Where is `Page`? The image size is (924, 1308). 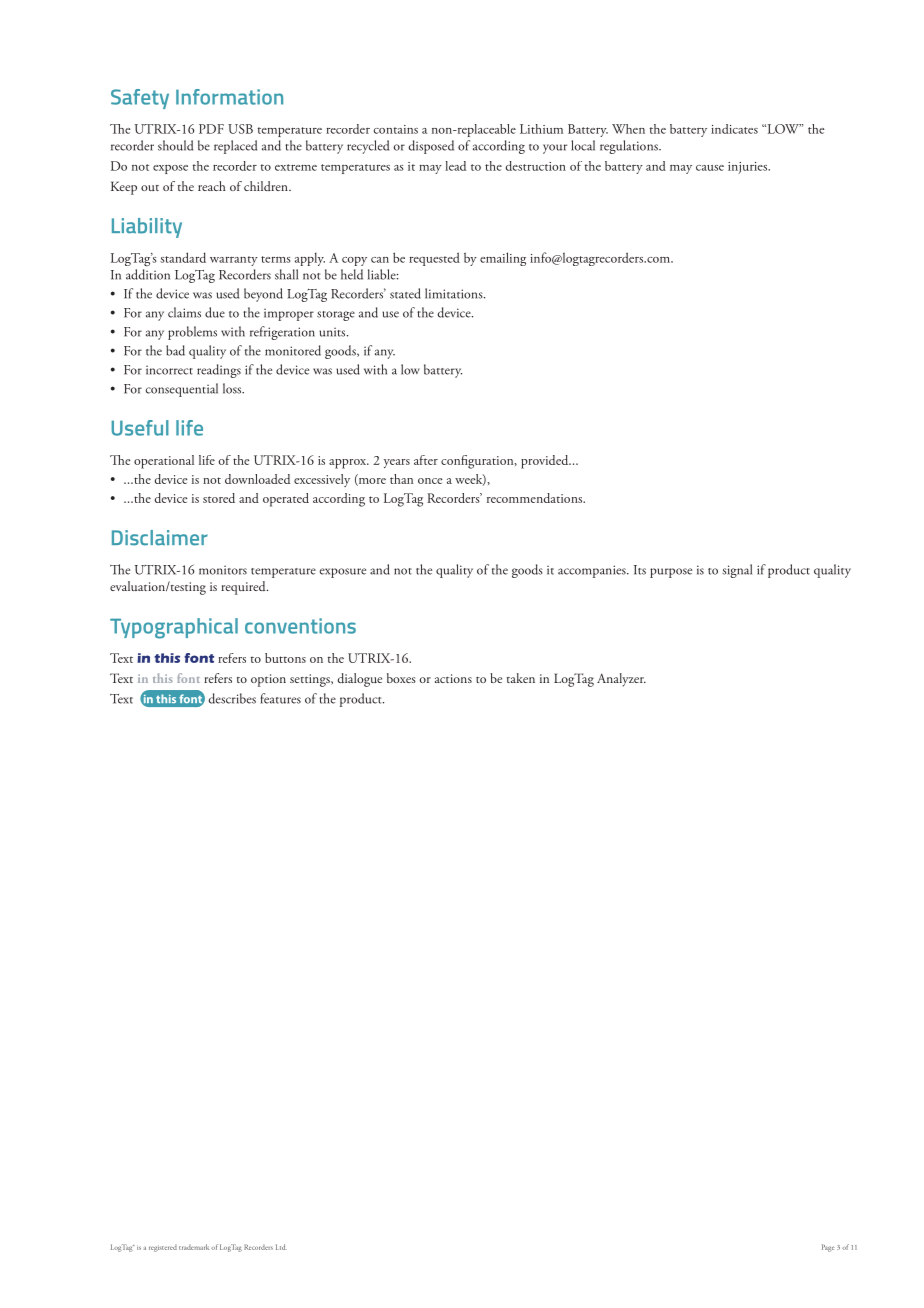 Page is located at coordinates (828, 1248).
